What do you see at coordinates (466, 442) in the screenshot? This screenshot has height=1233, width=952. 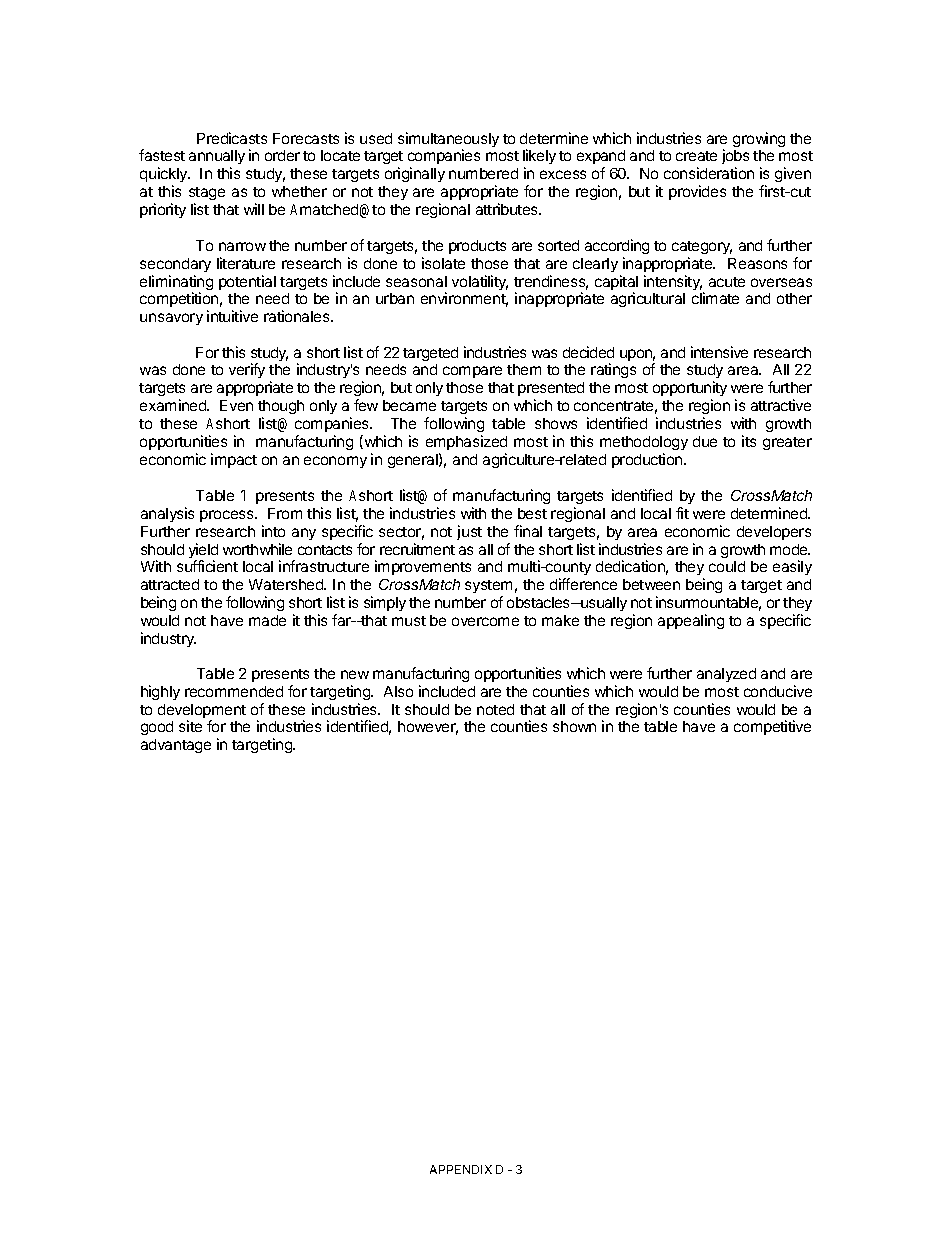 I see `emphasized` at bounding box center [466, 442].
